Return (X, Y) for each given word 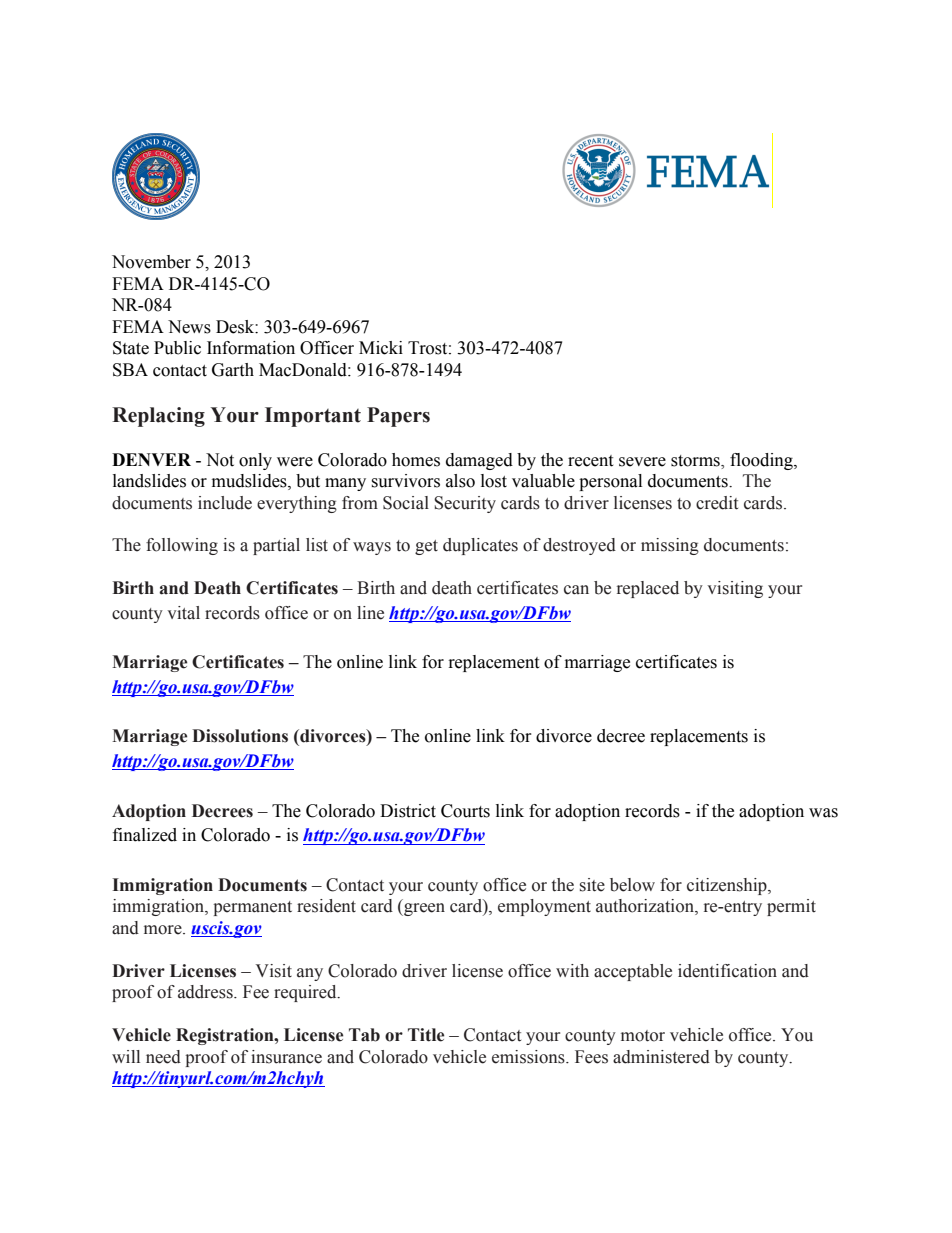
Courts (465, 811)
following (182, 546)
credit (717, 503)
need (163, 1057)
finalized (145, 835)
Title (426, 1035)
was (823, 813)
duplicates (480, 546)
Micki (381, 348)
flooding (762, 461)
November (151, 262)
